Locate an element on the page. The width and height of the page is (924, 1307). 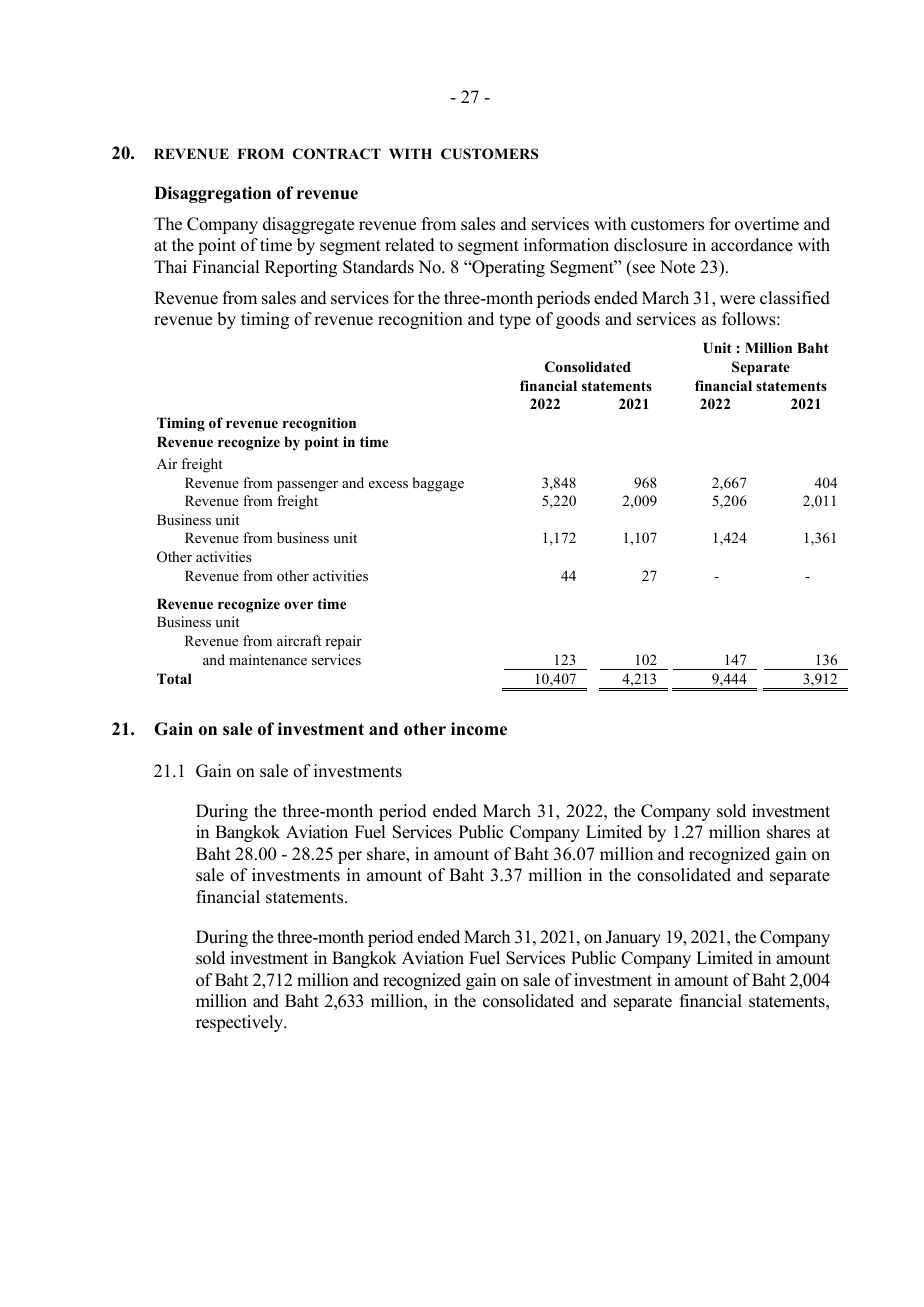
income is located at coordinates (479, 729).
